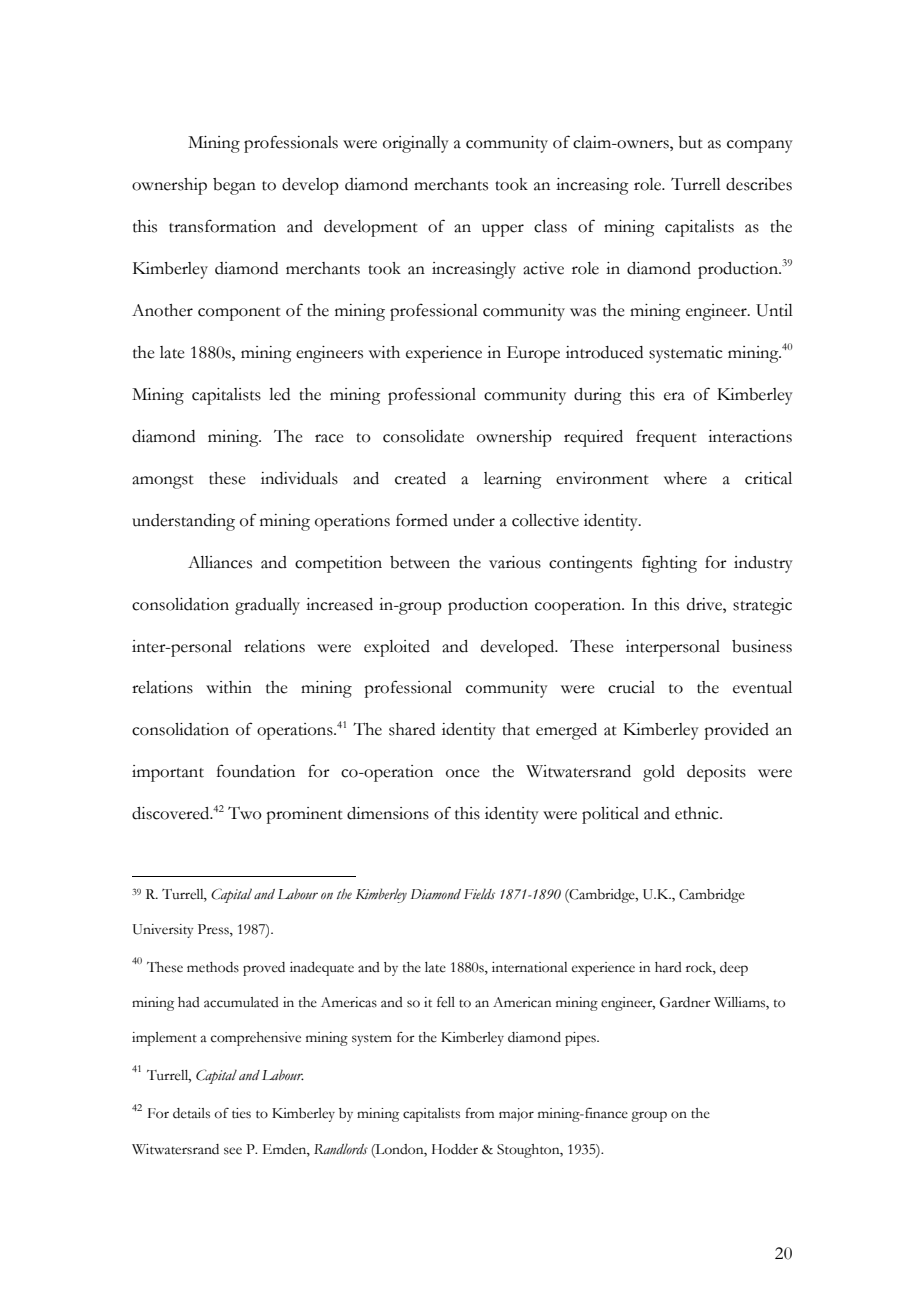 This document has height=1308, width=924. Describe the element at coordinates (479, 1113) in the document. I see `from` at that location.
